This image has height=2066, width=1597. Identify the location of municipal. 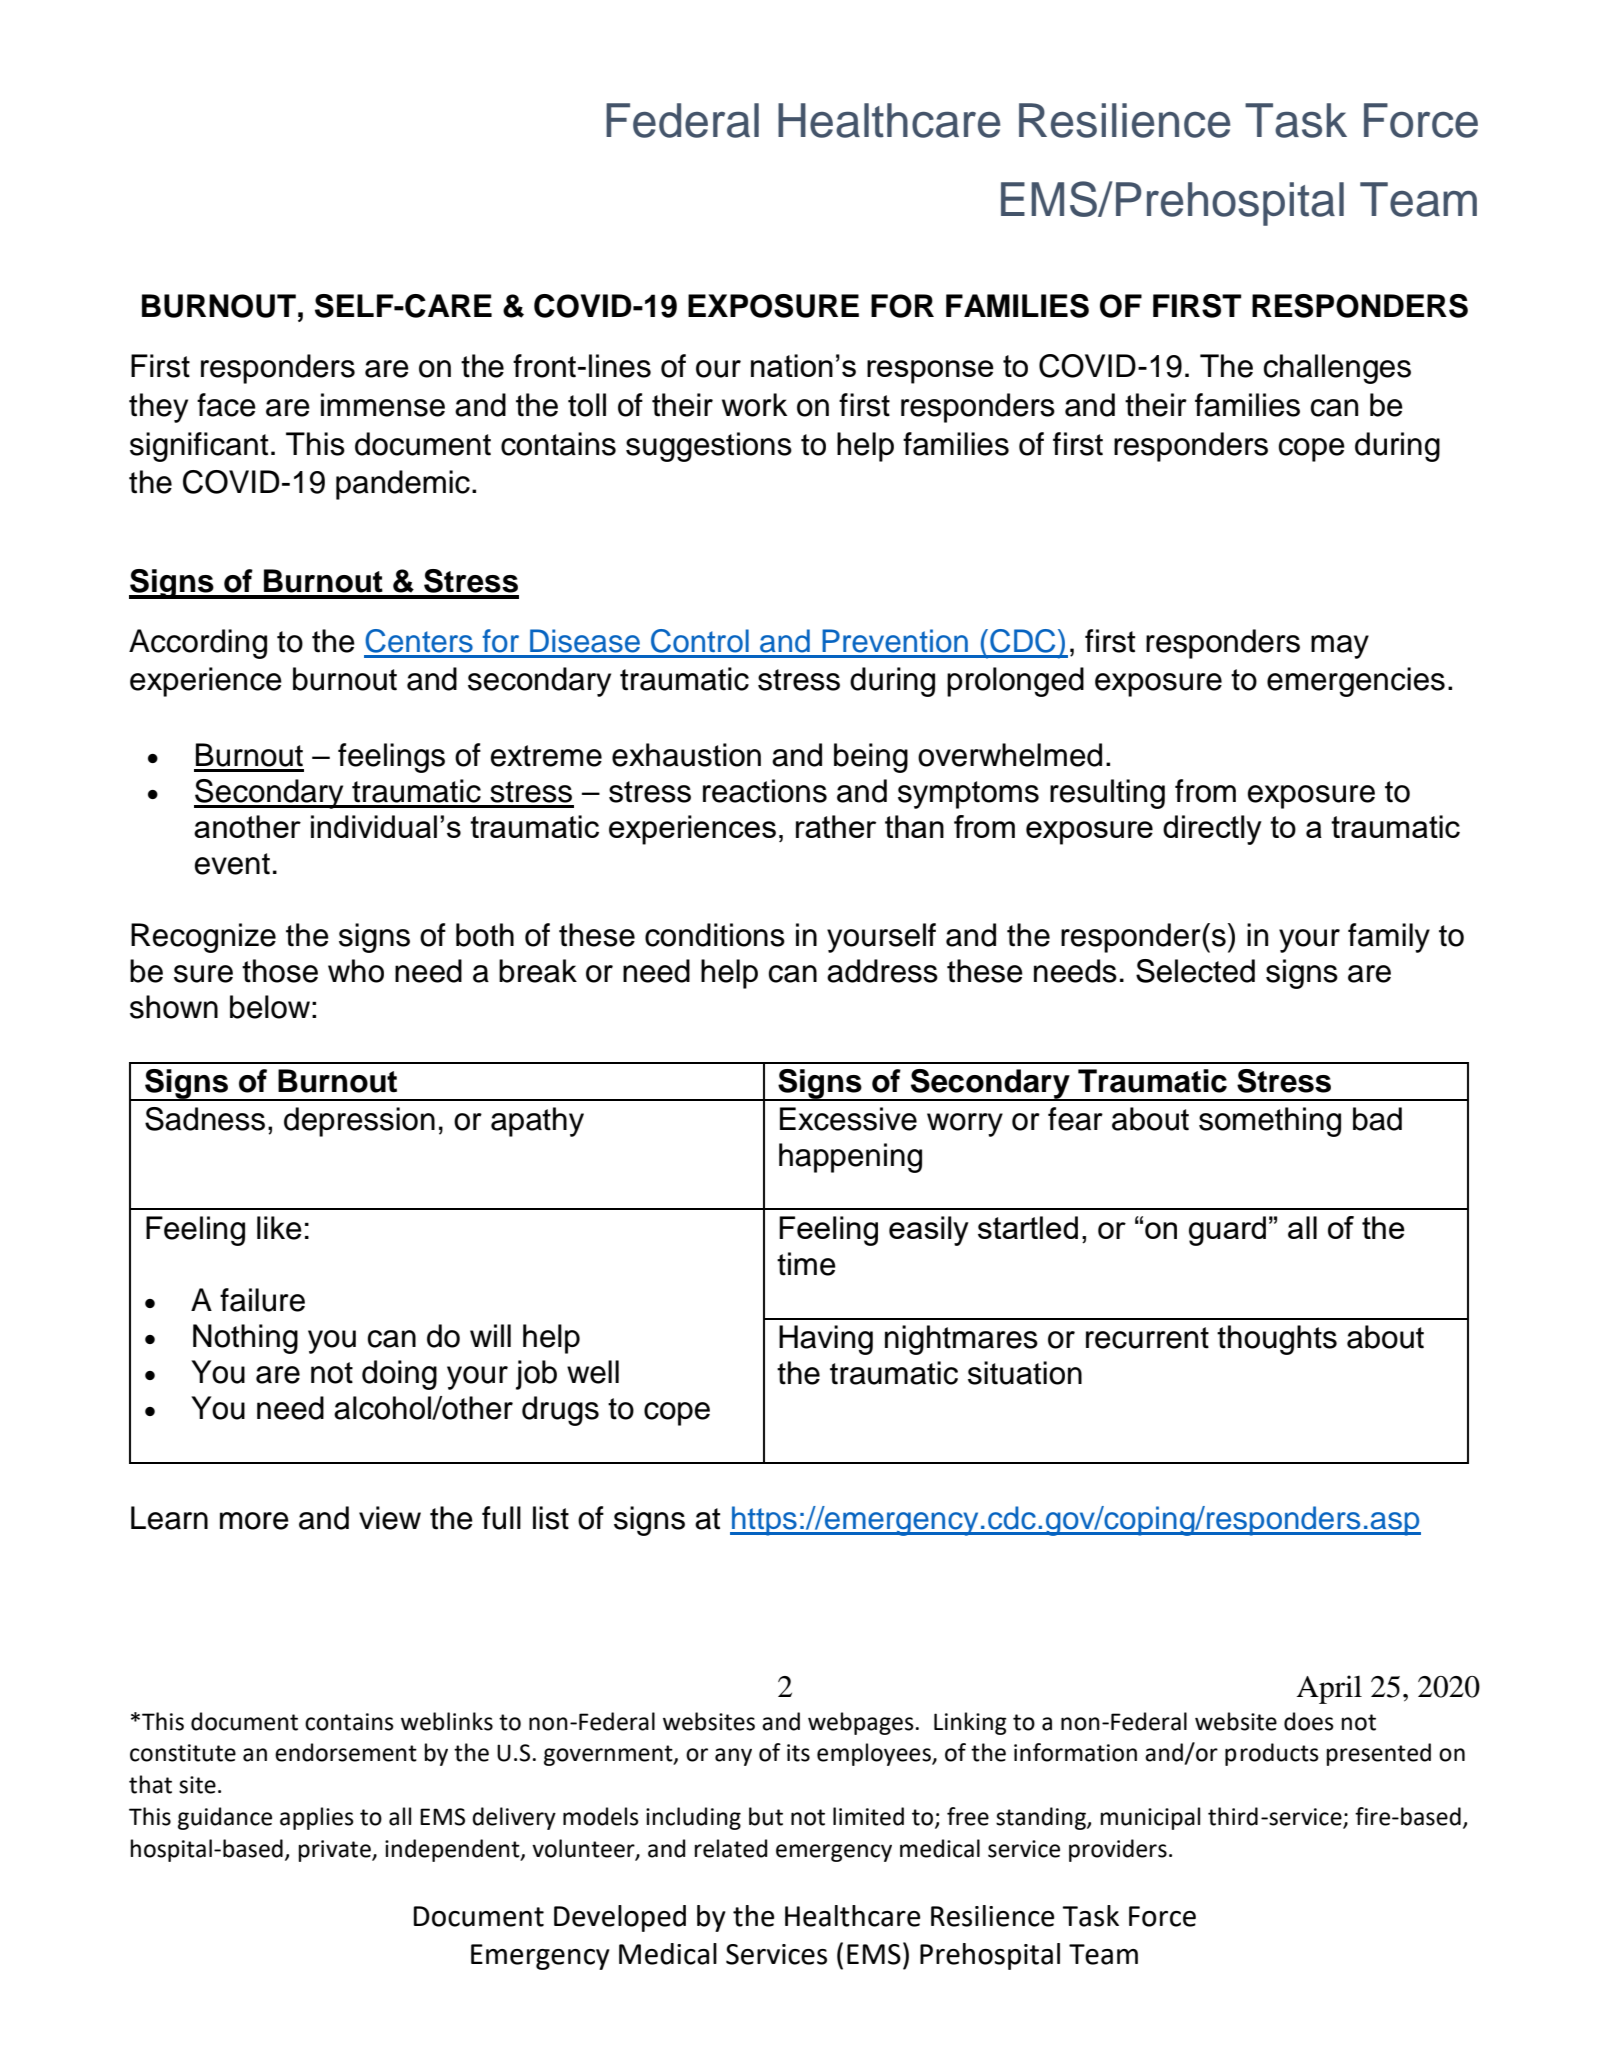
(1150, 1818).
